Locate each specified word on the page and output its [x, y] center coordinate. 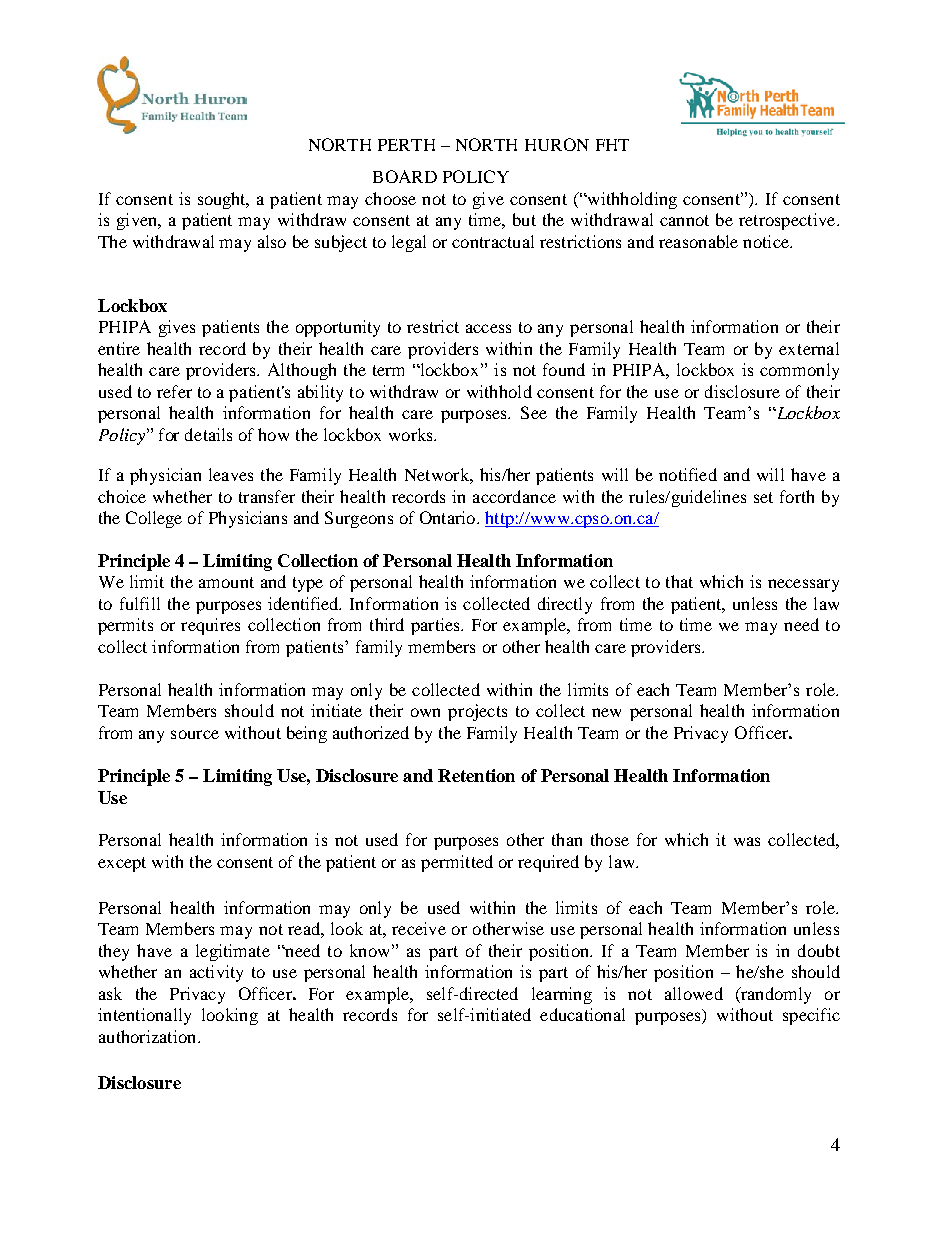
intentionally [144, 1016]
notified [688, 474]
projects [477, 712]
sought [223, 200]
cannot [684, 220]
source [195, 734]
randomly [775, 995]
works [412, 434]
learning [562, 995]
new [606, 712]
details [208, 434]
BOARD [405, 176]
